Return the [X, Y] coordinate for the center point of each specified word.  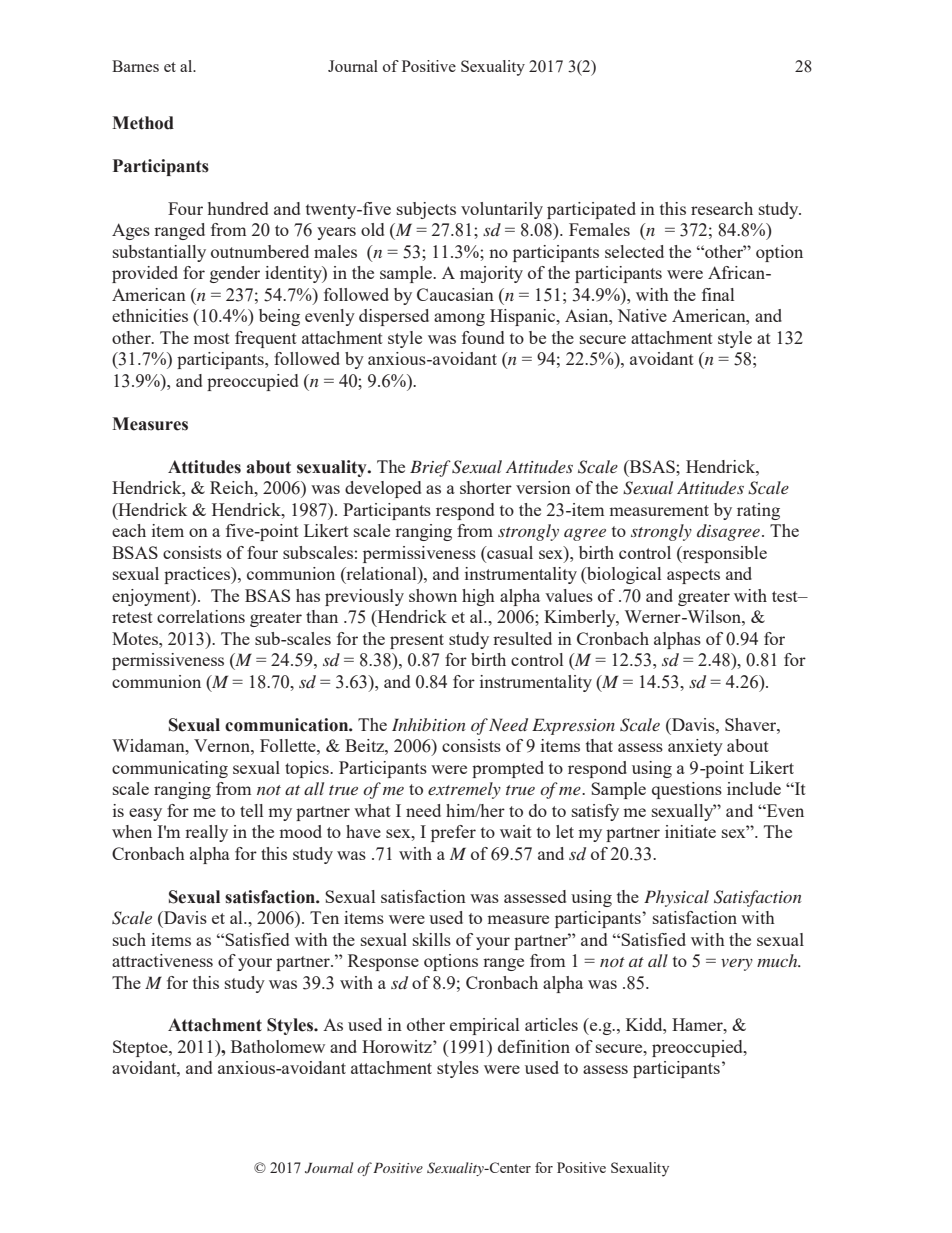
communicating [170, 769]
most [211, 338]
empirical [484, 1026]
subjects [426, 210]
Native [642, 315]
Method [143, 123]
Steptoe [141, 1048]
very [737, 965]
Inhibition [429, 724]
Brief [430, 468]
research [722, 208]
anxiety [695, 747]
